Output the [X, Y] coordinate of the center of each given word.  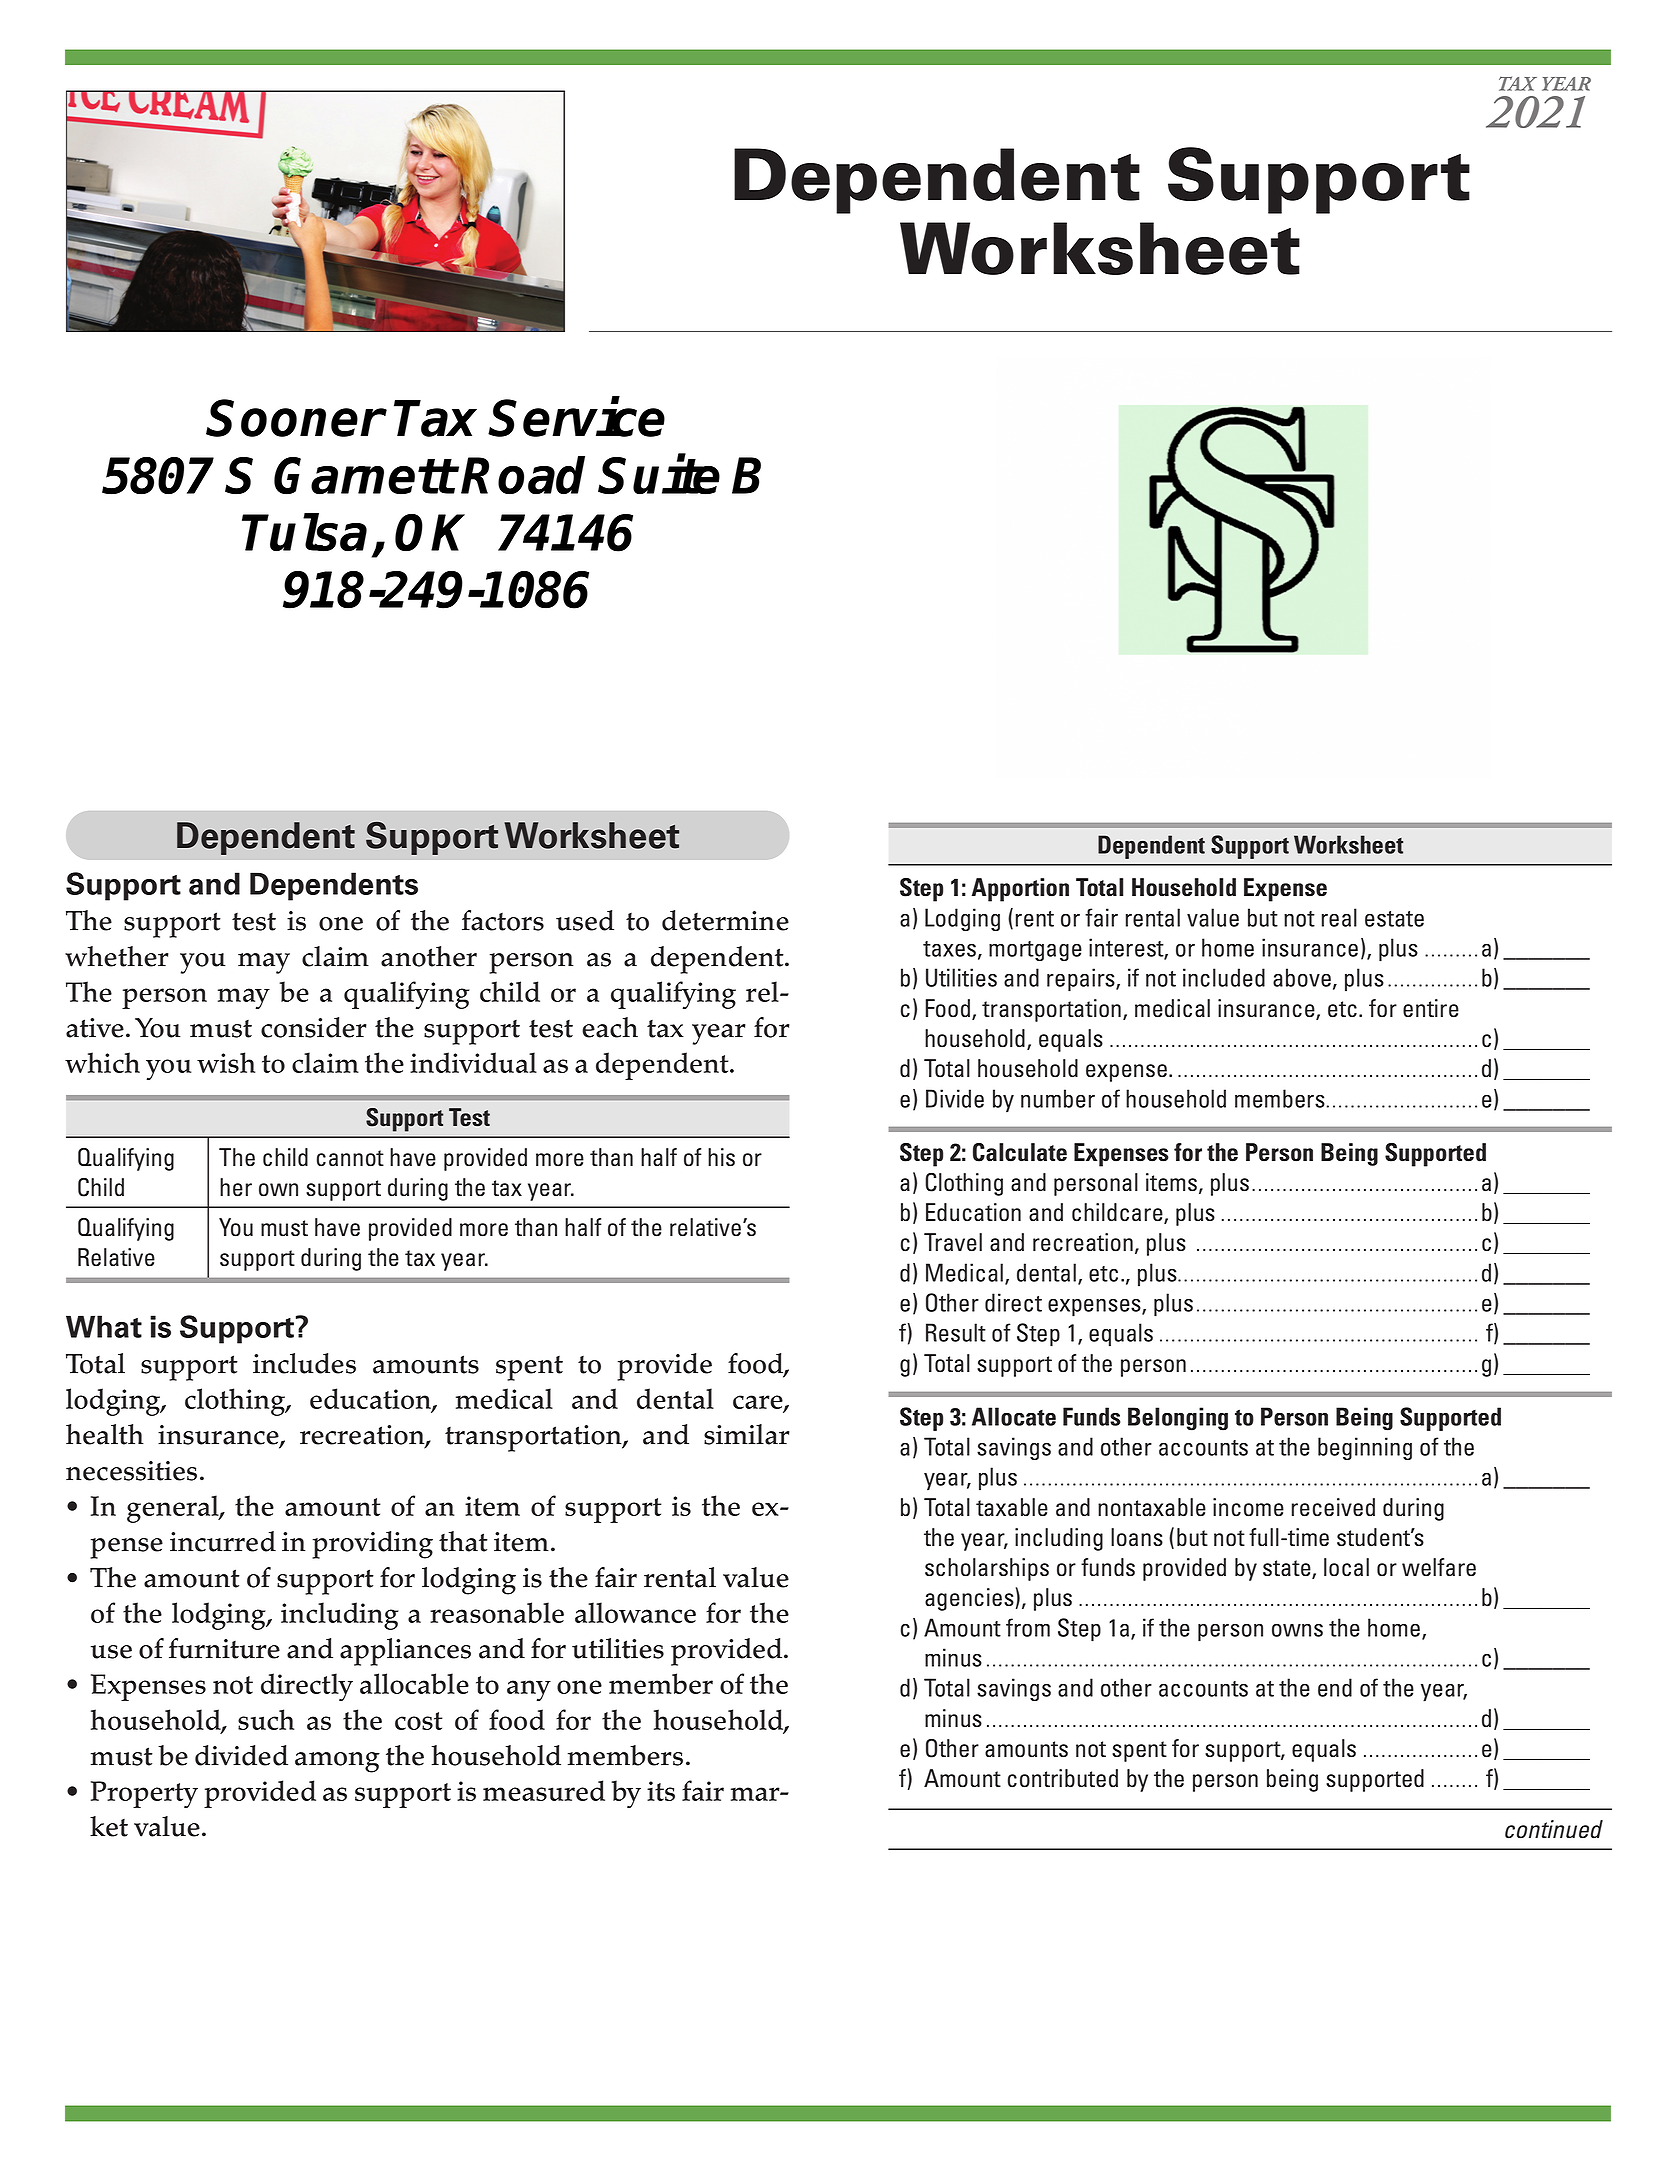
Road [523, 475]
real [1339, 917]
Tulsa [304, 532]
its [661, 1791]
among [337, 1762]
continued [1554, 1829]
